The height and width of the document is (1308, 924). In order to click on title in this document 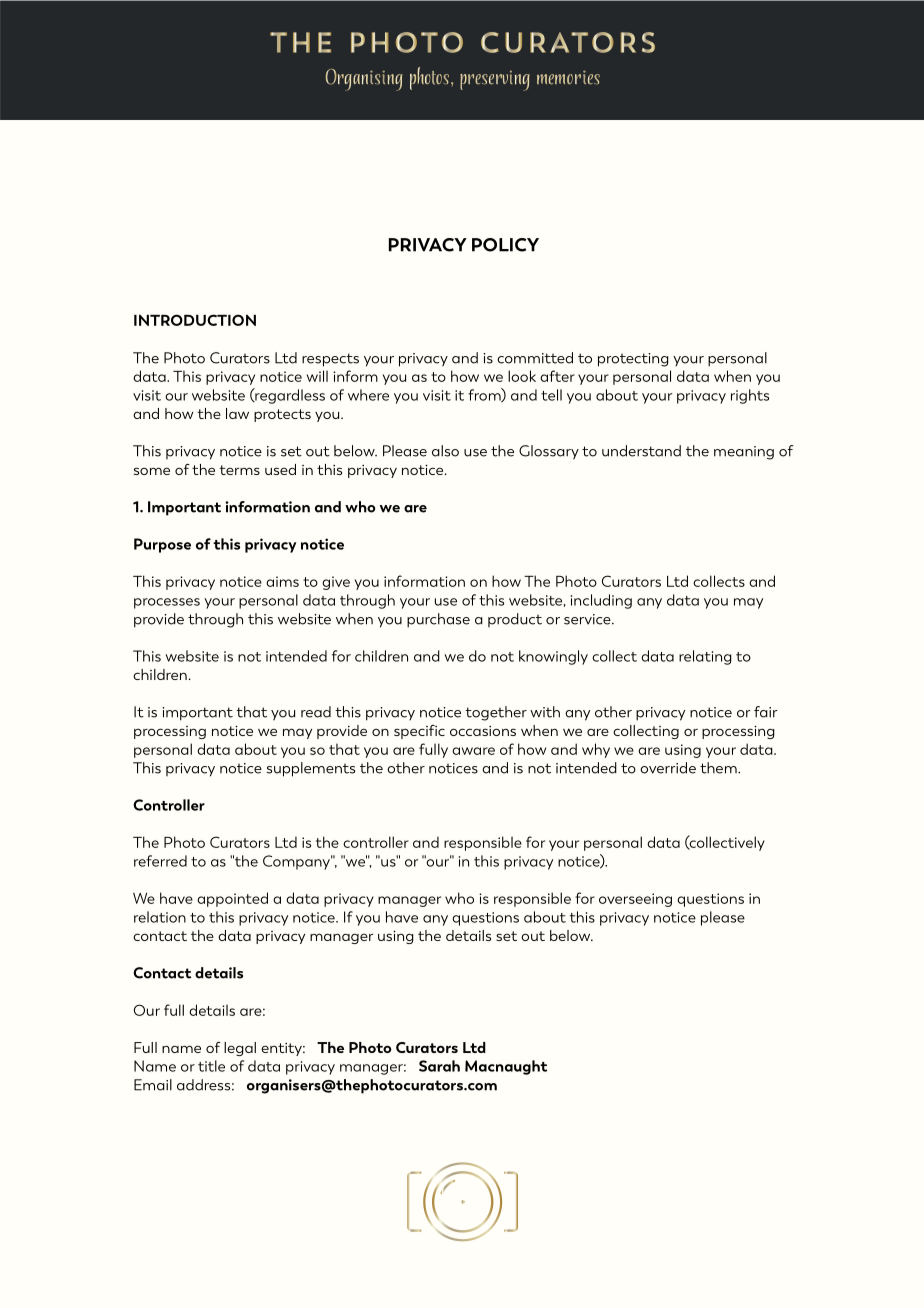, I will do `click(211, 1066)`.
